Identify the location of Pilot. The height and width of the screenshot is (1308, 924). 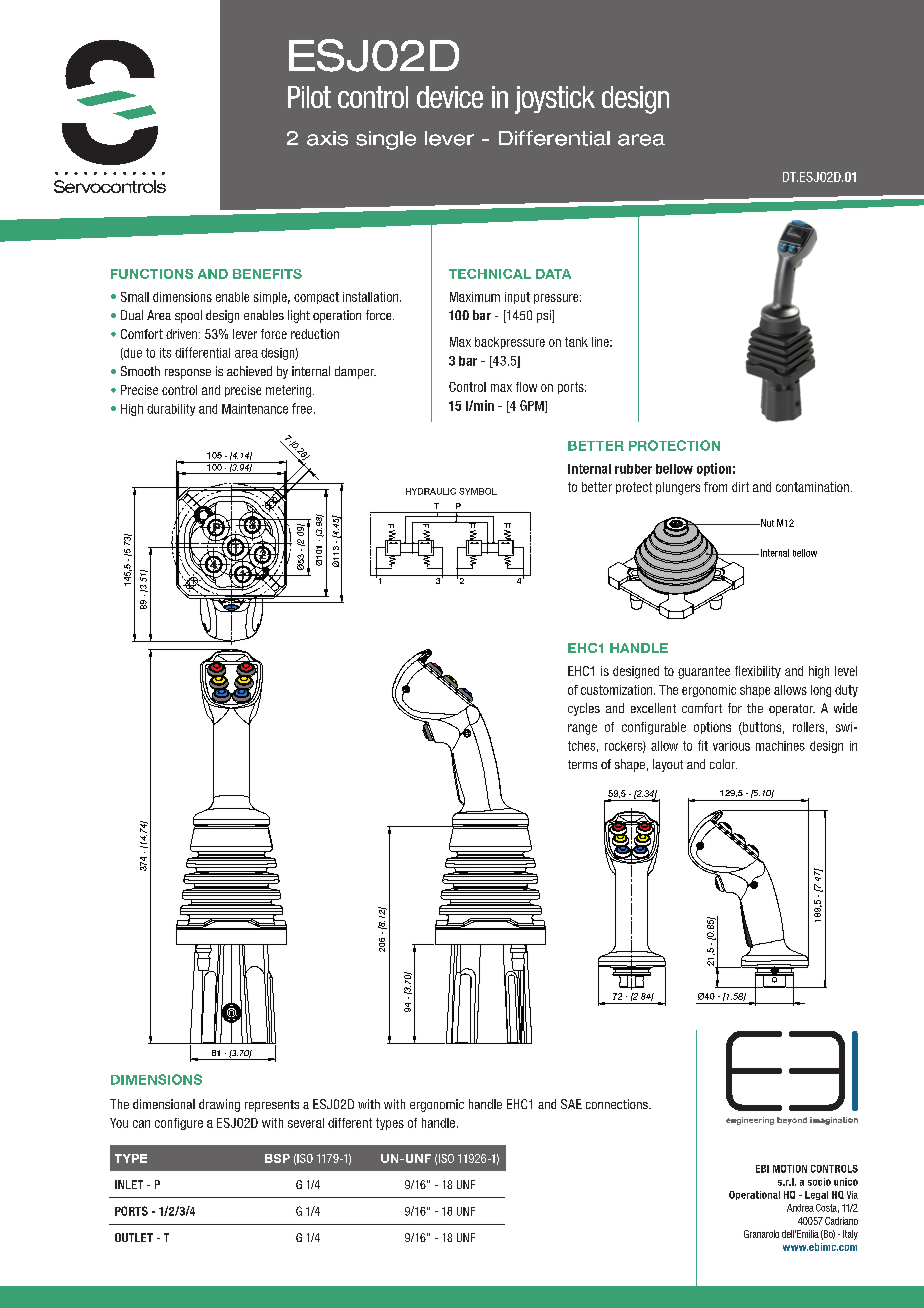
(309, 97).
